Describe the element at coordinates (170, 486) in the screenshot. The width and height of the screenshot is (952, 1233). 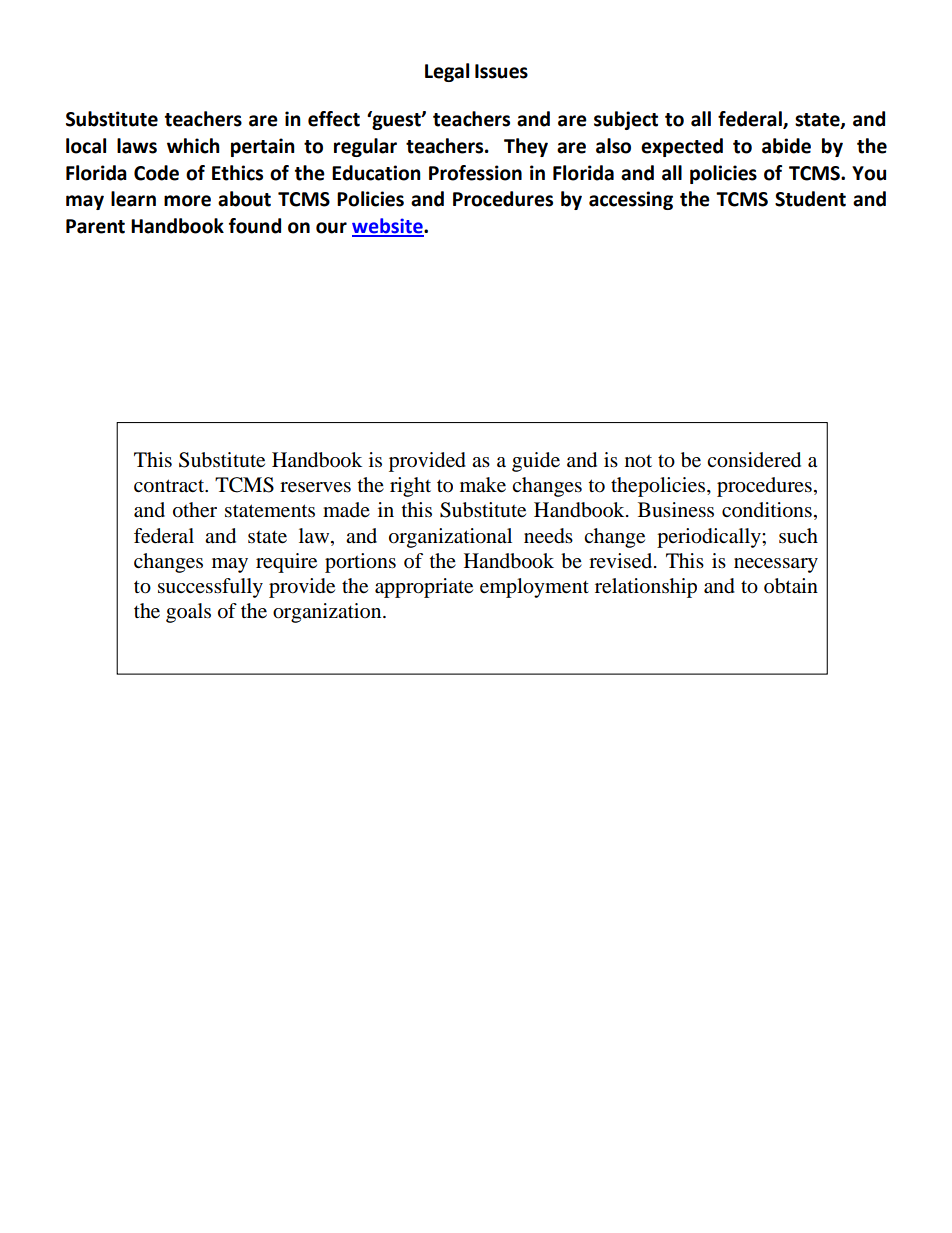
I see `contract` at that location.
